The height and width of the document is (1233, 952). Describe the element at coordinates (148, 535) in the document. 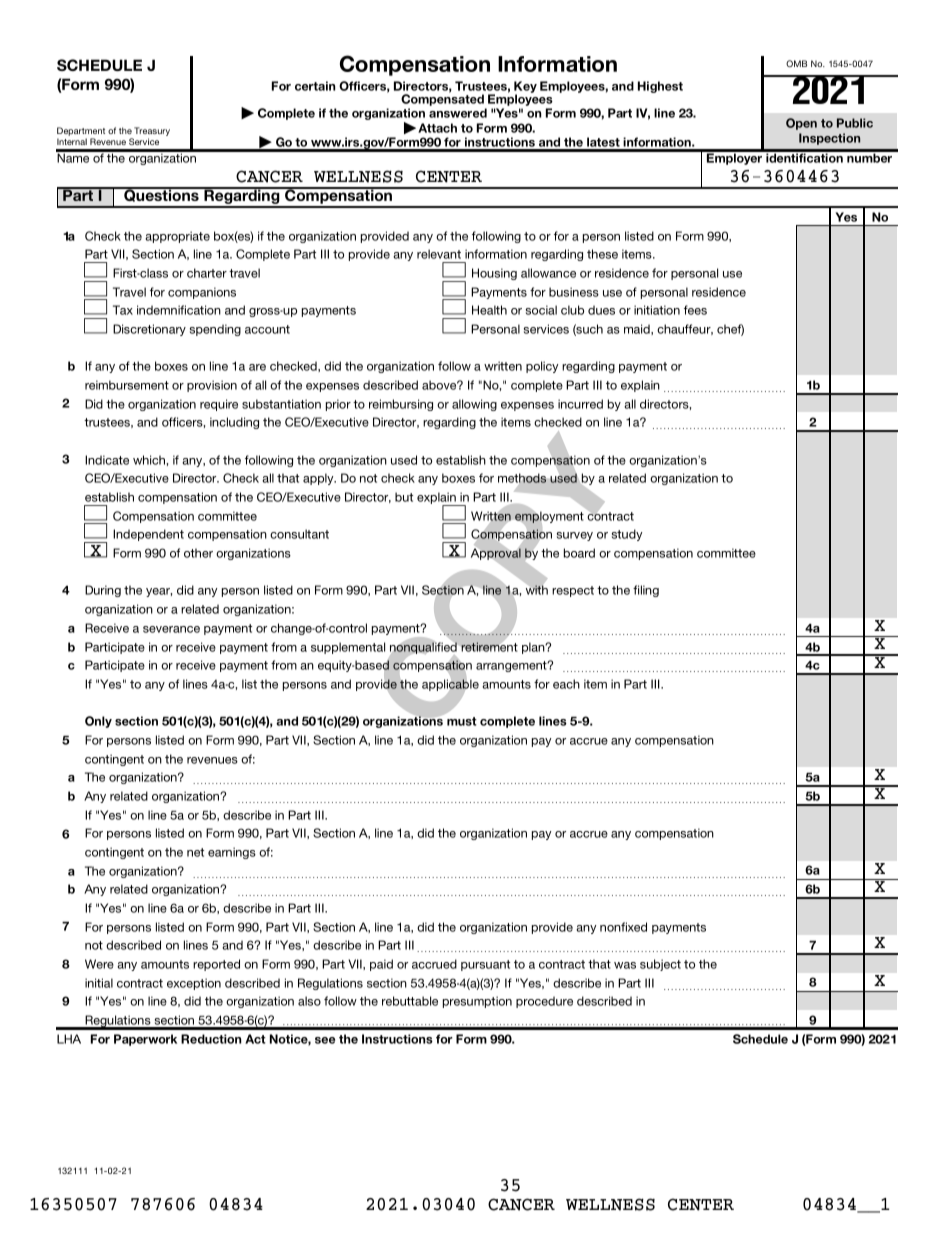

I see `Independent` at that location.
